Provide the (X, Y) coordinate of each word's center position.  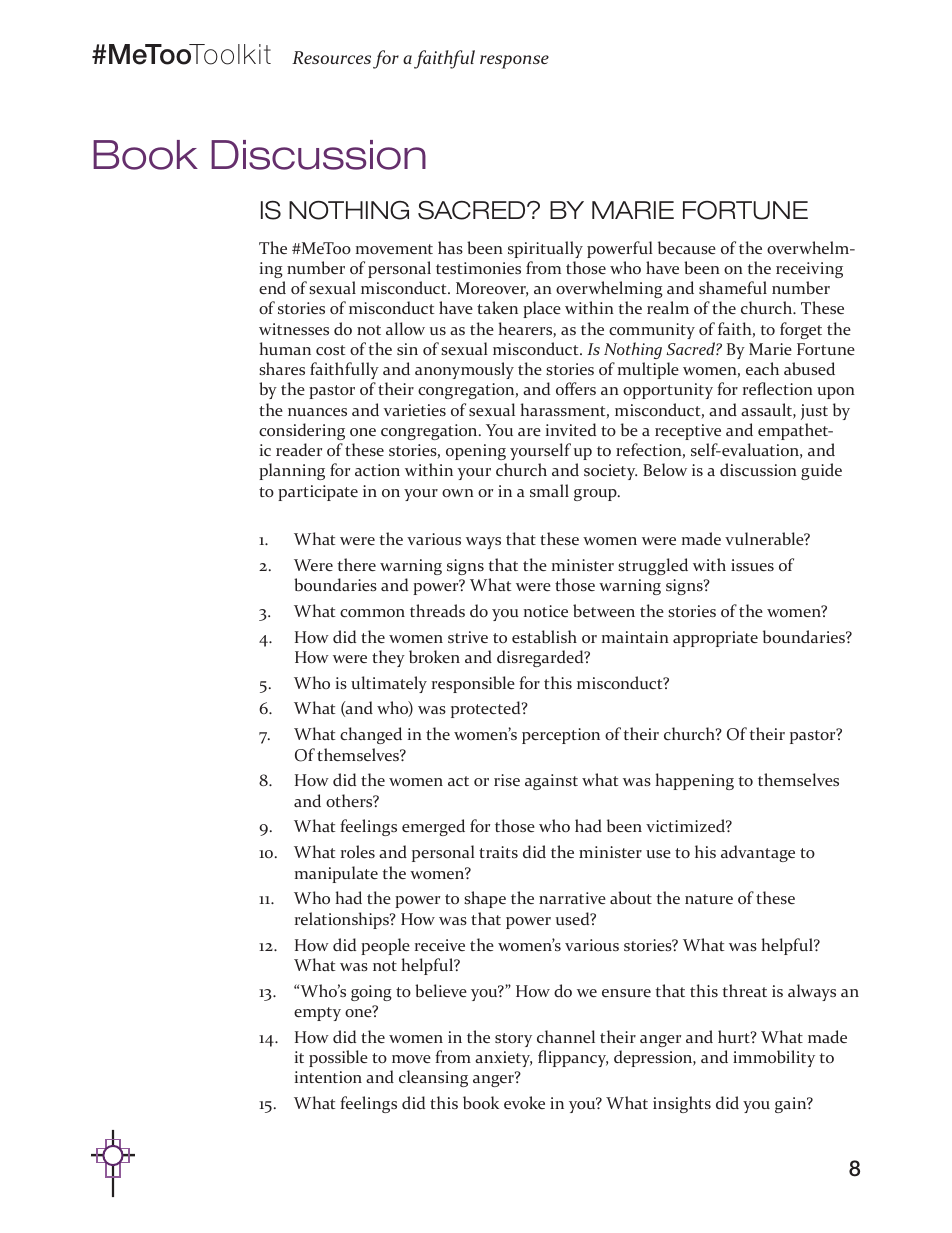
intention (328, 1077)
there (356, 564)
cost (330, 350)
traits (498, 852)
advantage (758, 853)
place (542, 309)
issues (752, 565)
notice (546, 611)
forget (801, 330)
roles (358, 851)
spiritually (545, 249)
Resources (331, 57)
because (687, 247)
